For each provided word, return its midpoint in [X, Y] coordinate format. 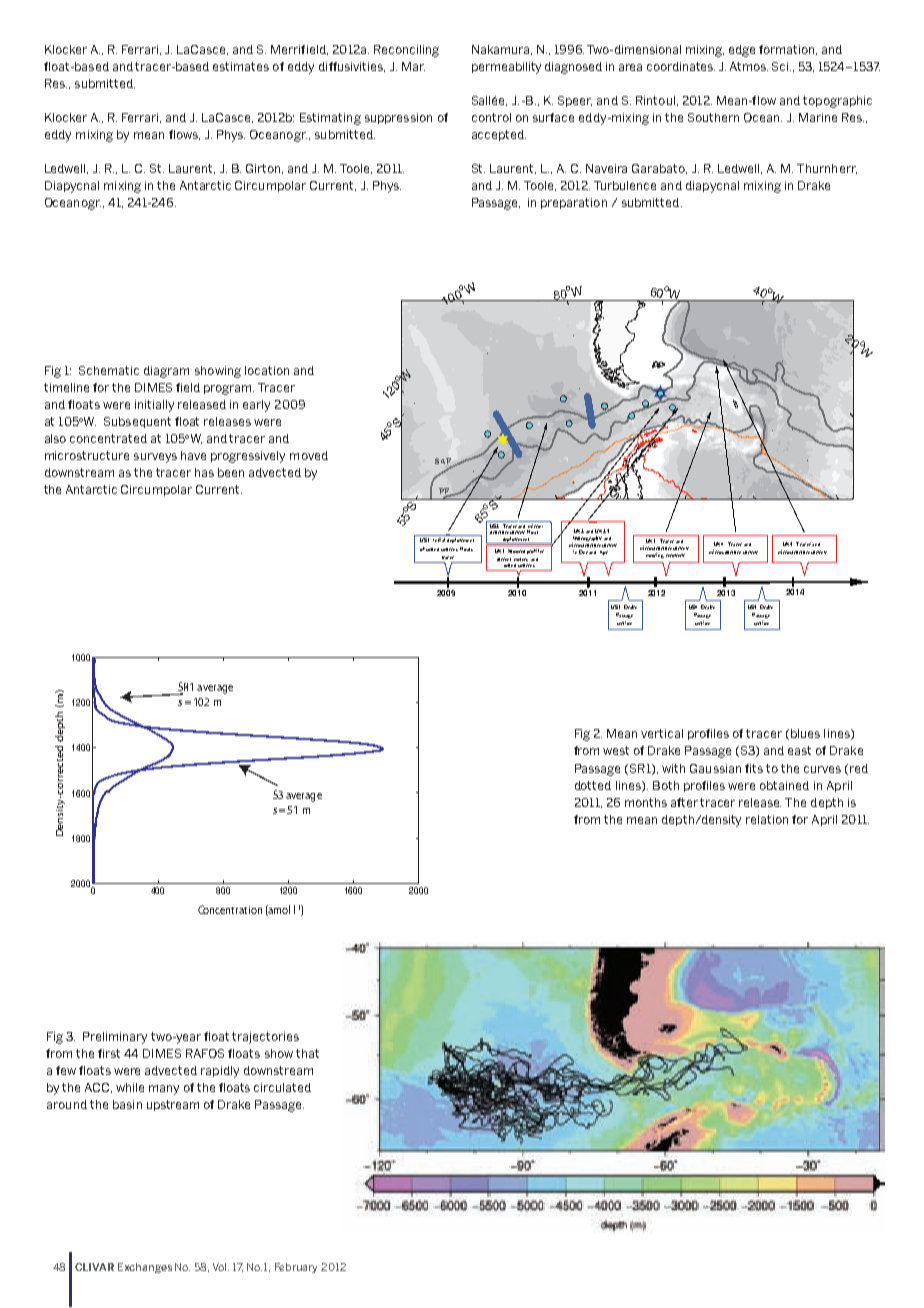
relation [767, 819]
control [491, 117]
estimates [241, 66]
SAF [444, 462]
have [193, 455]
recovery [675, 555]
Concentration [230, 909]
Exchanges [145, 1268]
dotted [593, 785]
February [296, 1268]
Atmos [749, 66]
